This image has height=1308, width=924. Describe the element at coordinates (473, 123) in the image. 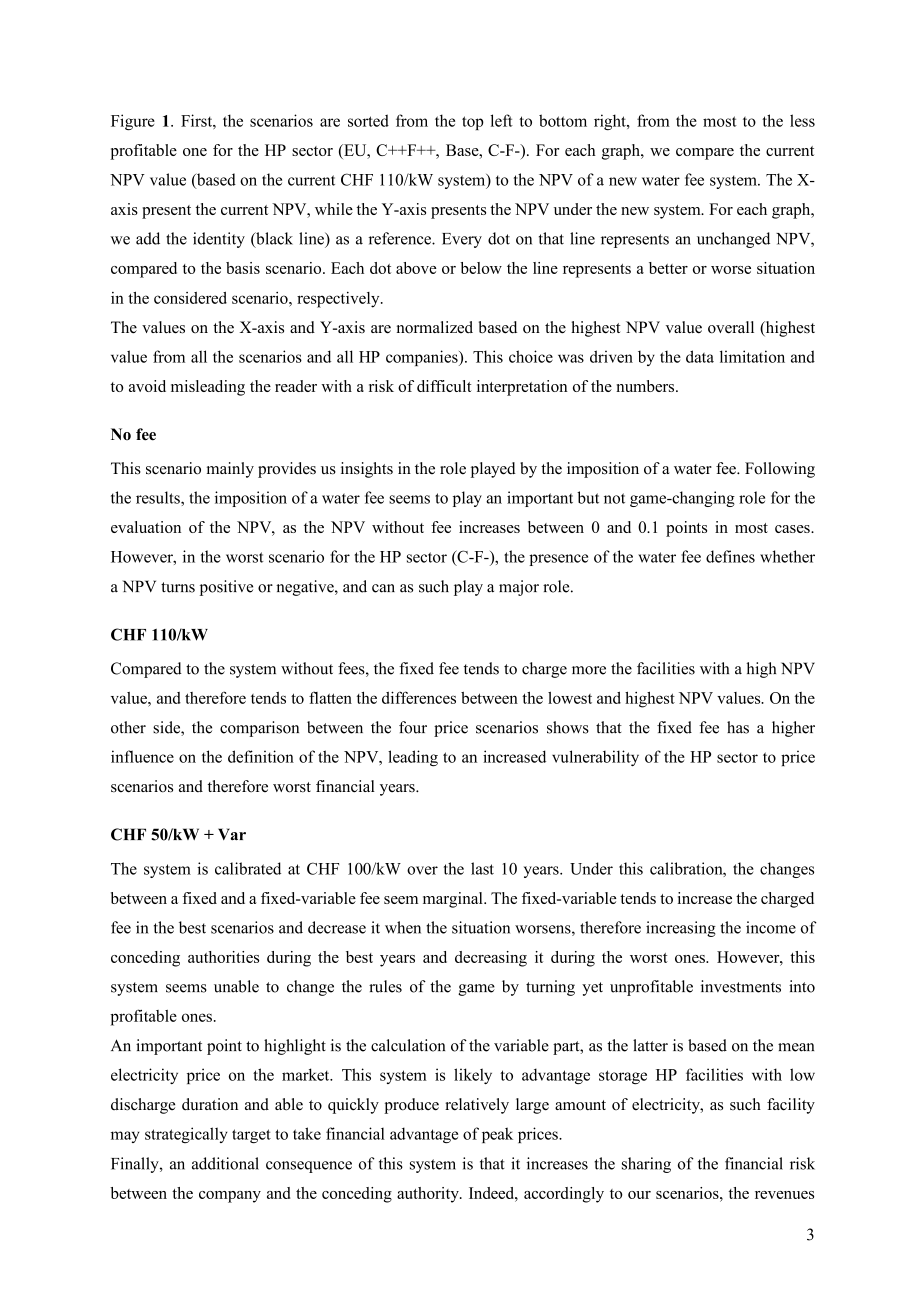

I see `top` at that location.
